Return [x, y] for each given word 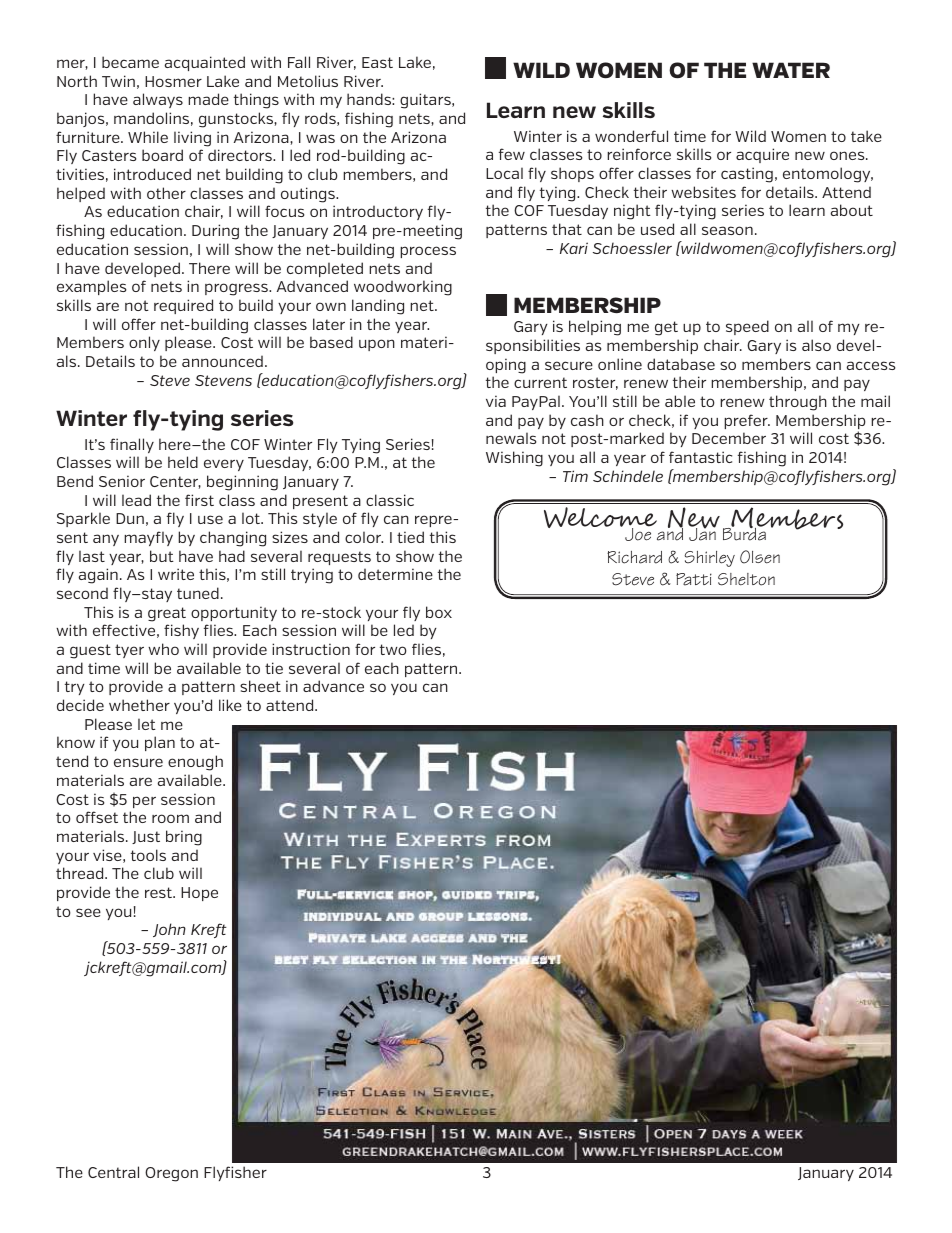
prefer [747, 421]
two [393, 649]
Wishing [514, 459]
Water [791, 70]
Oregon [171, 1174]
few [512, 154]
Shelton [746, 579]
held [183, 462]
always [158, 100]
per [144, 802]
